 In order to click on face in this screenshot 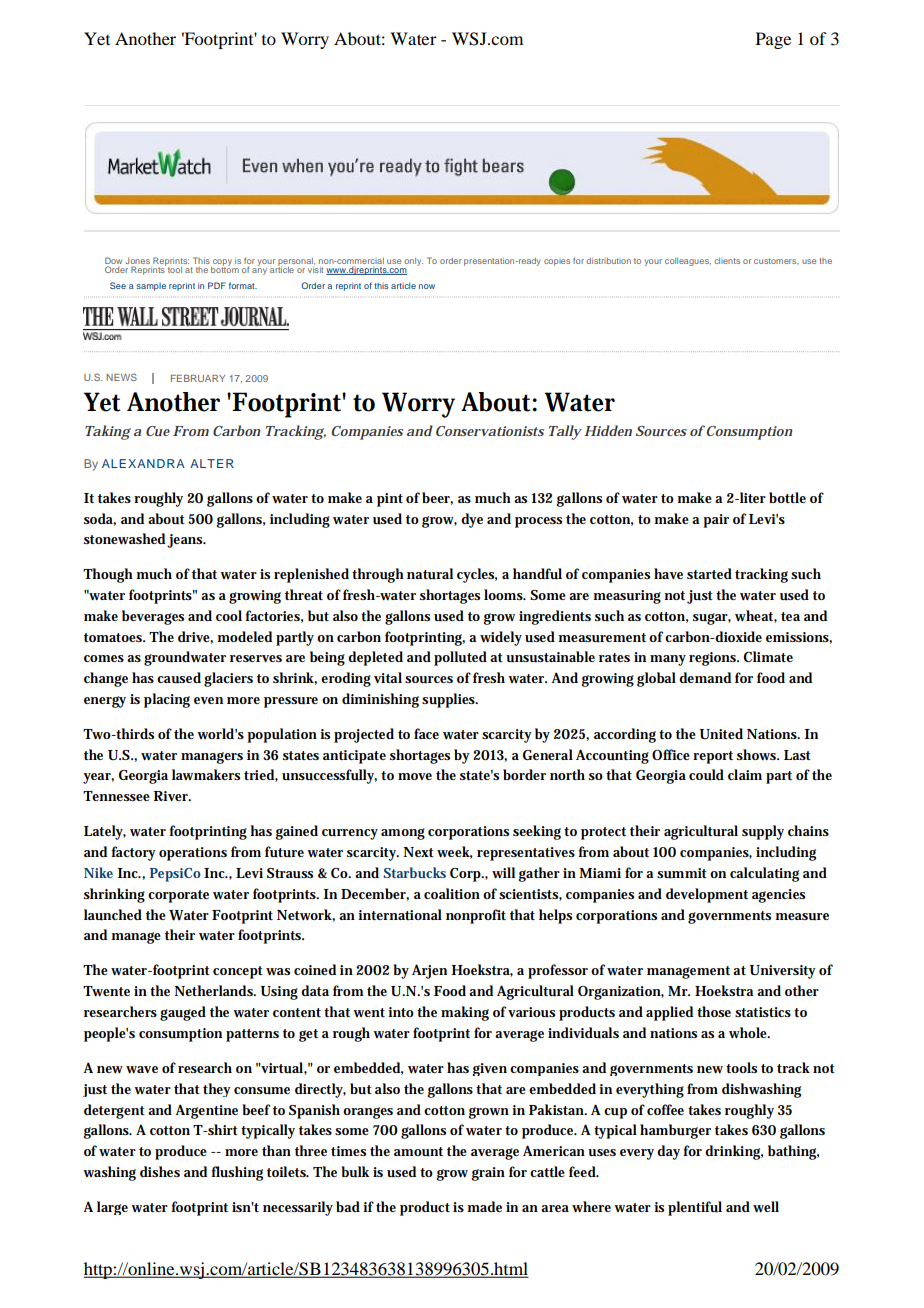, I will do `click(426, 733)`.
